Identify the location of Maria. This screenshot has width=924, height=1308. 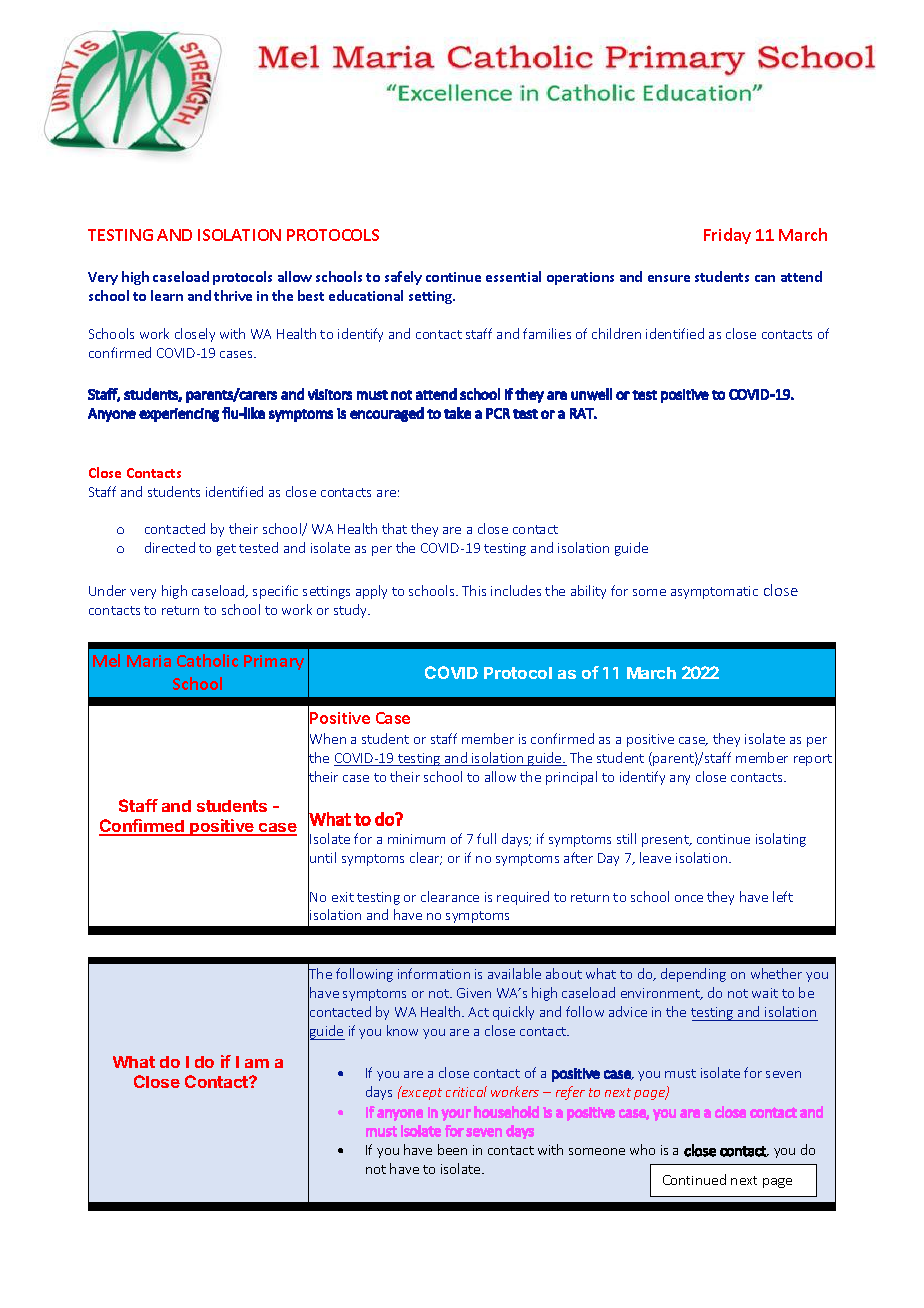
(149, 661).
